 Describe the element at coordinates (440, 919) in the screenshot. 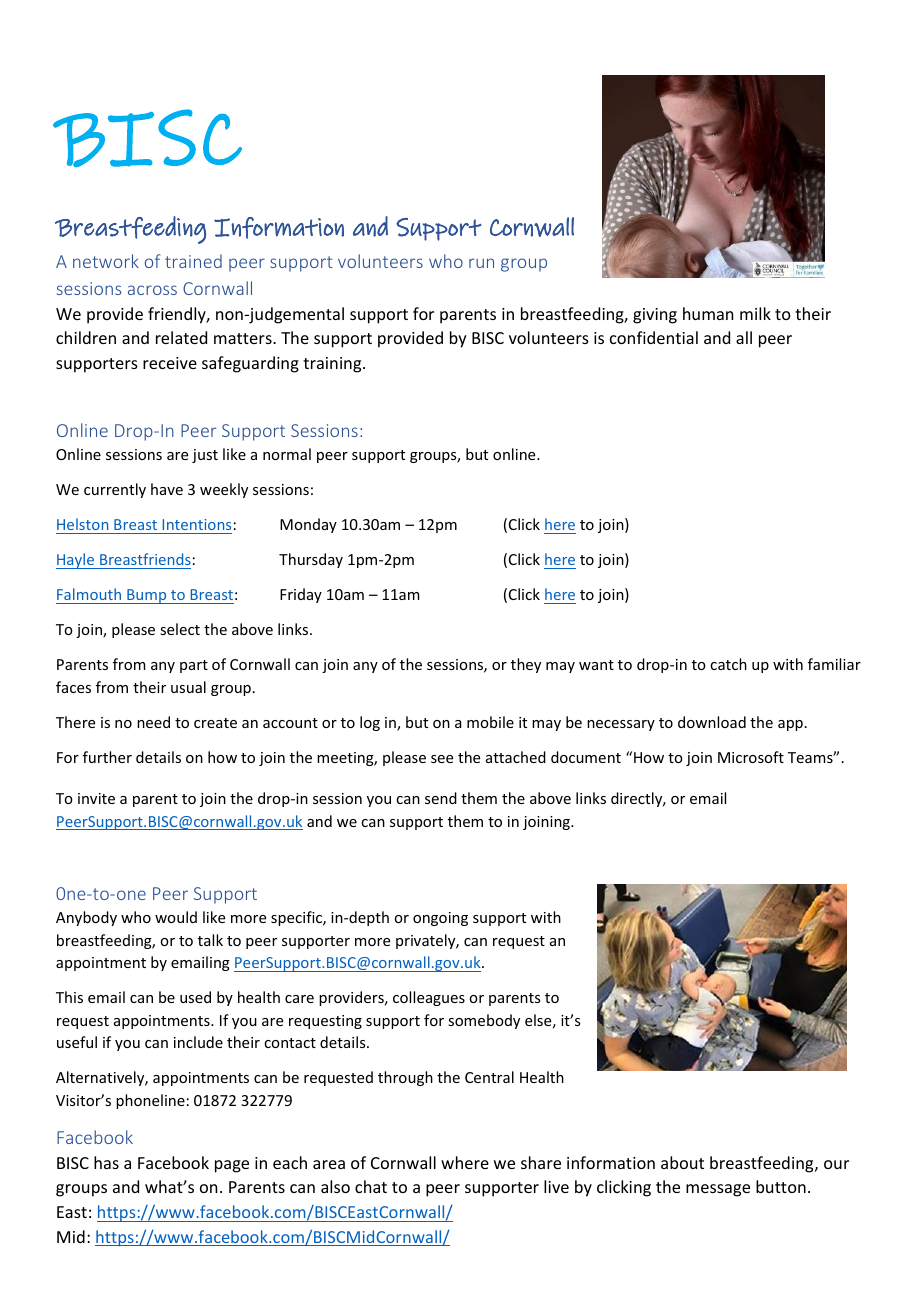

I see `ongoing` at that location.
